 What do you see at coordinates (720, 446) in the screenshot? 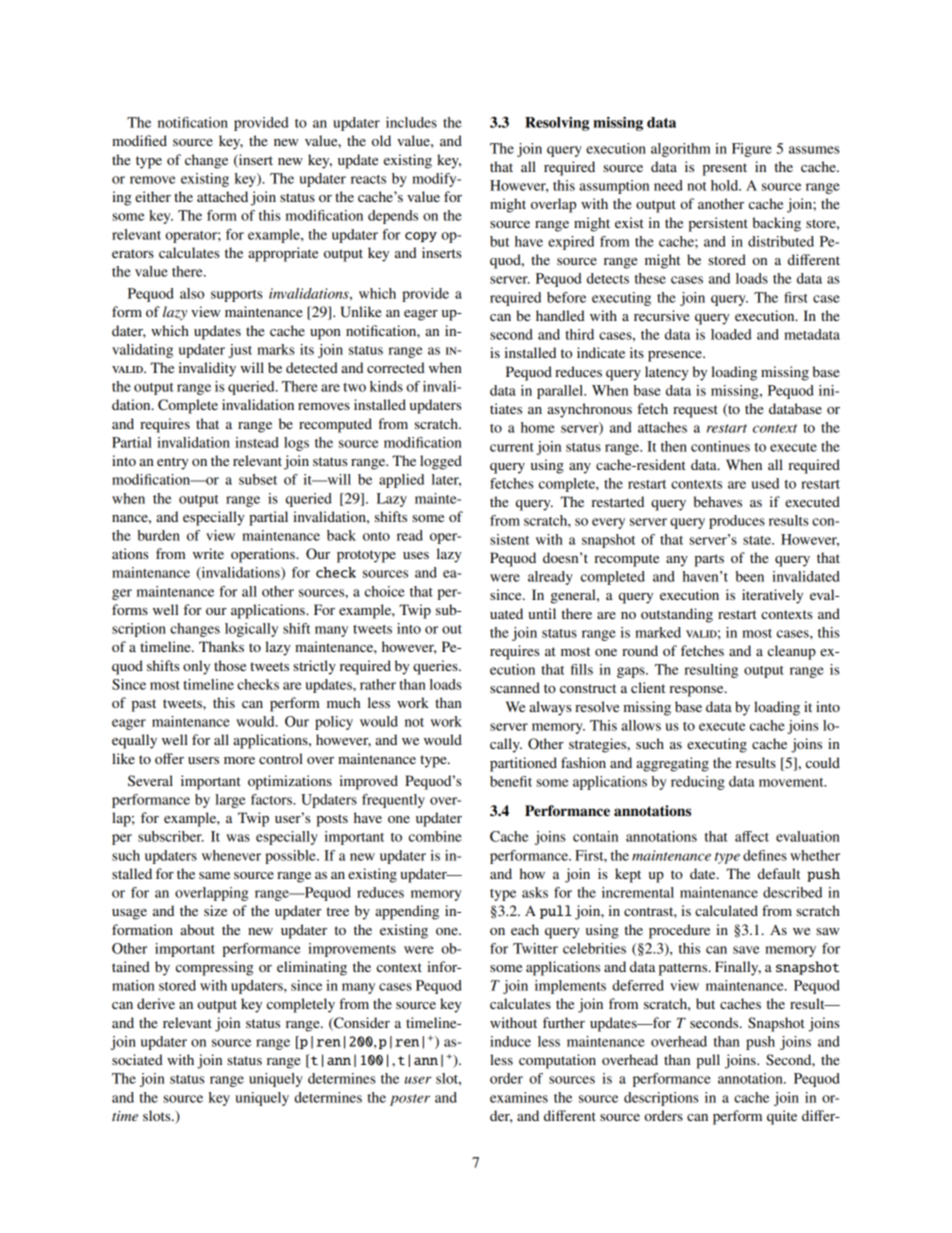
I see `continues` at bounding box center [720, 446].
